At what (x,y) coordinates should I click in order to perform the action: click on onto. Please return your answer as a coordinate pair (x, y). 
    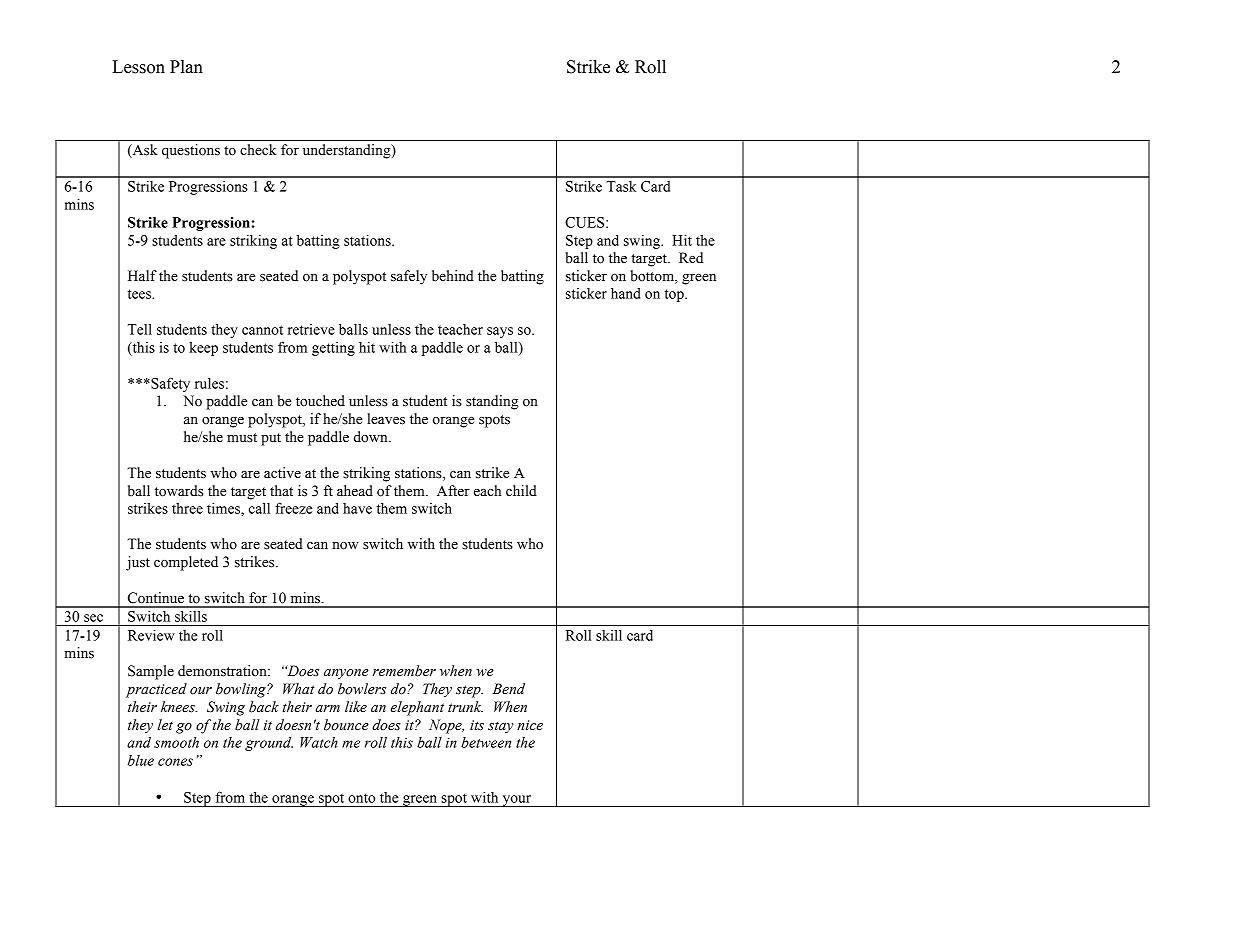
    Looking at the image, I should click on (361, 798).
